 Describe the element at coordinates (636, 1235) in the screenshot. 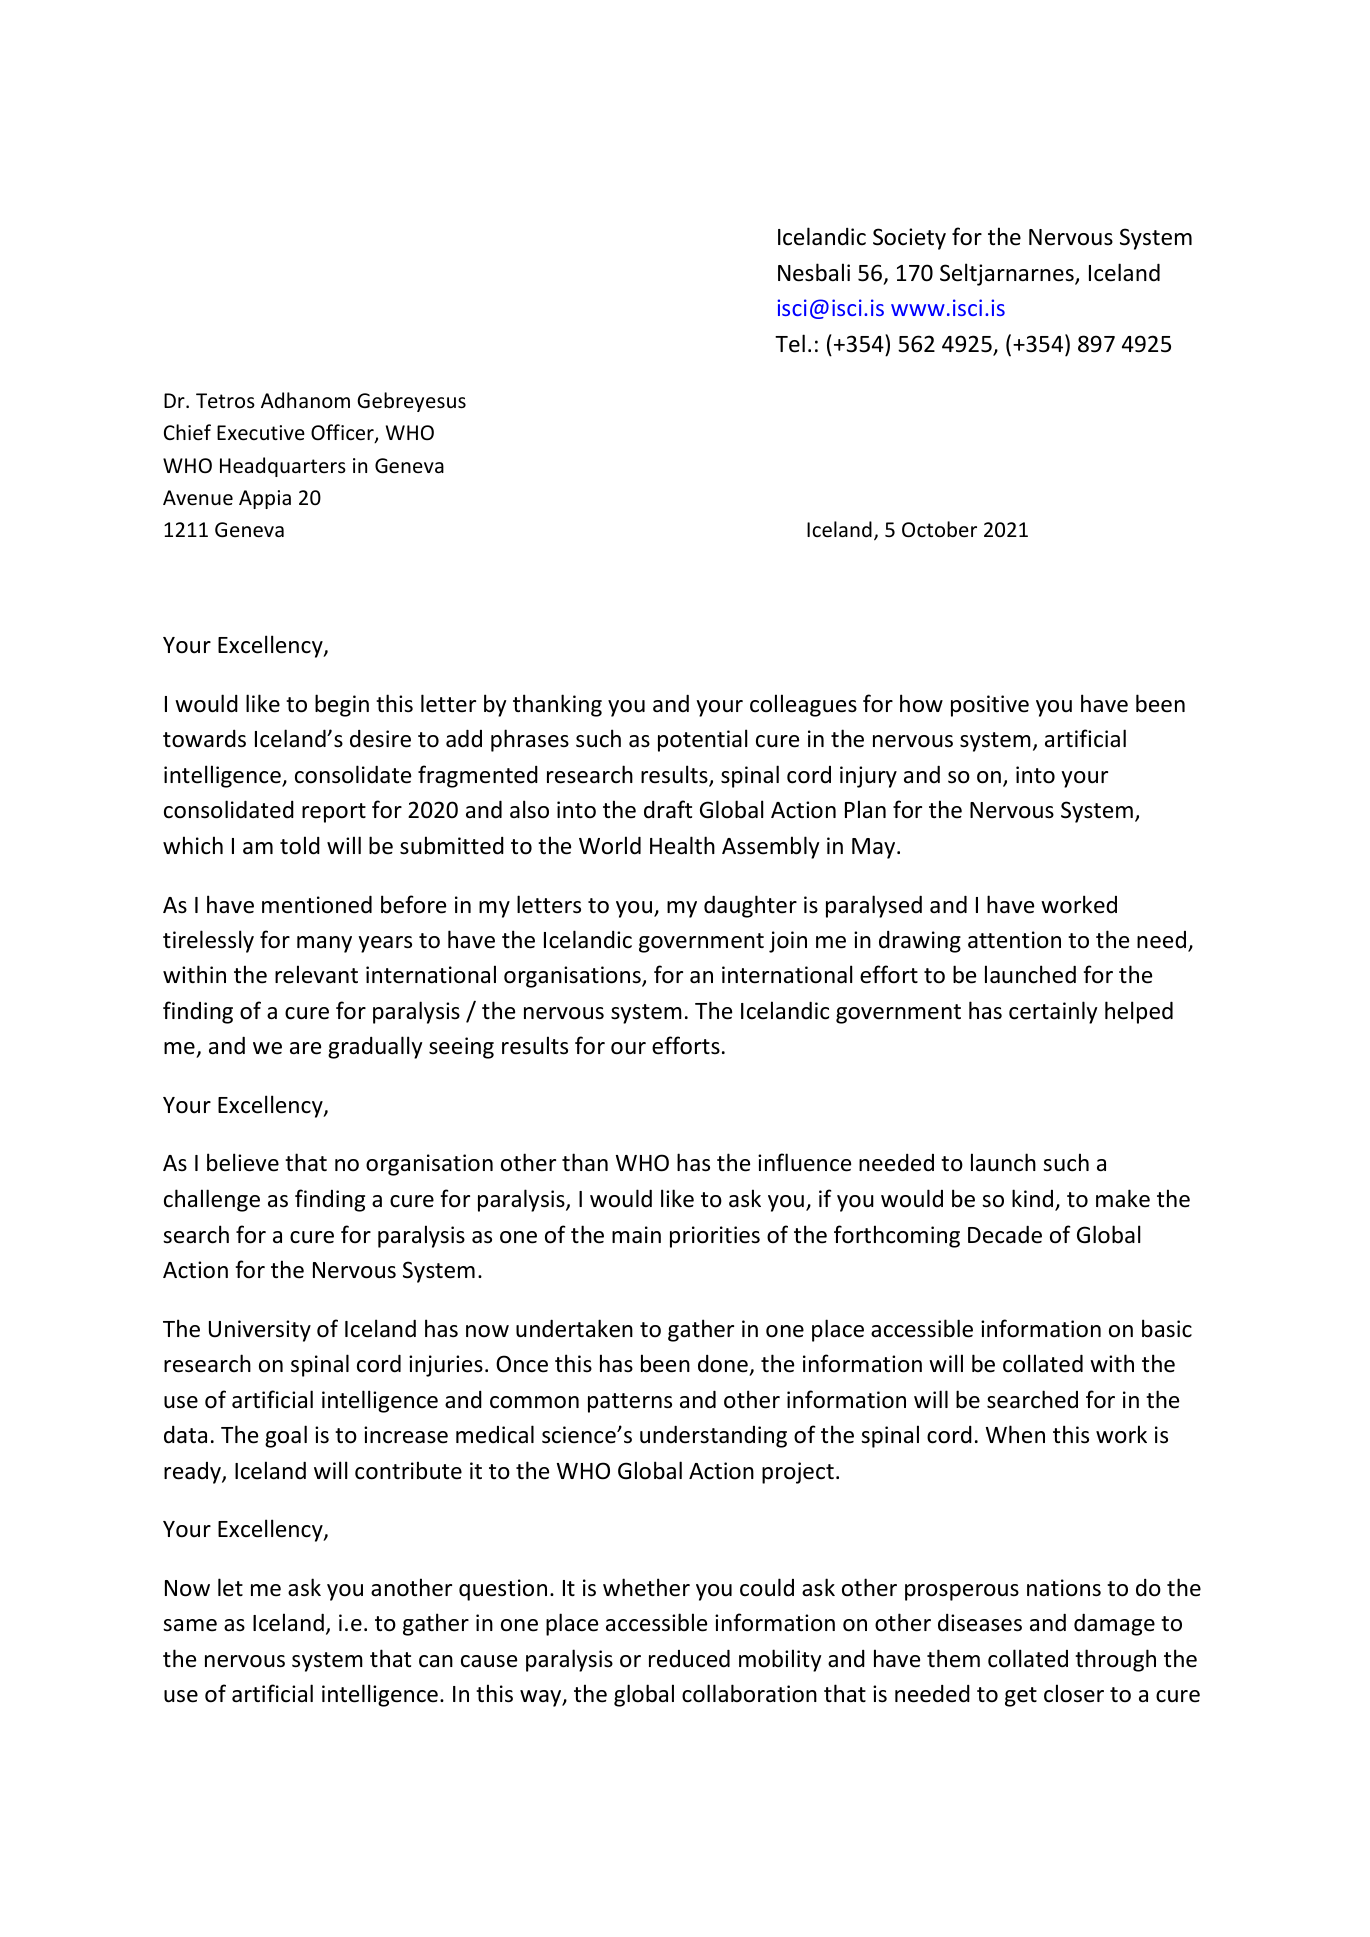

I see `main` at that location.
